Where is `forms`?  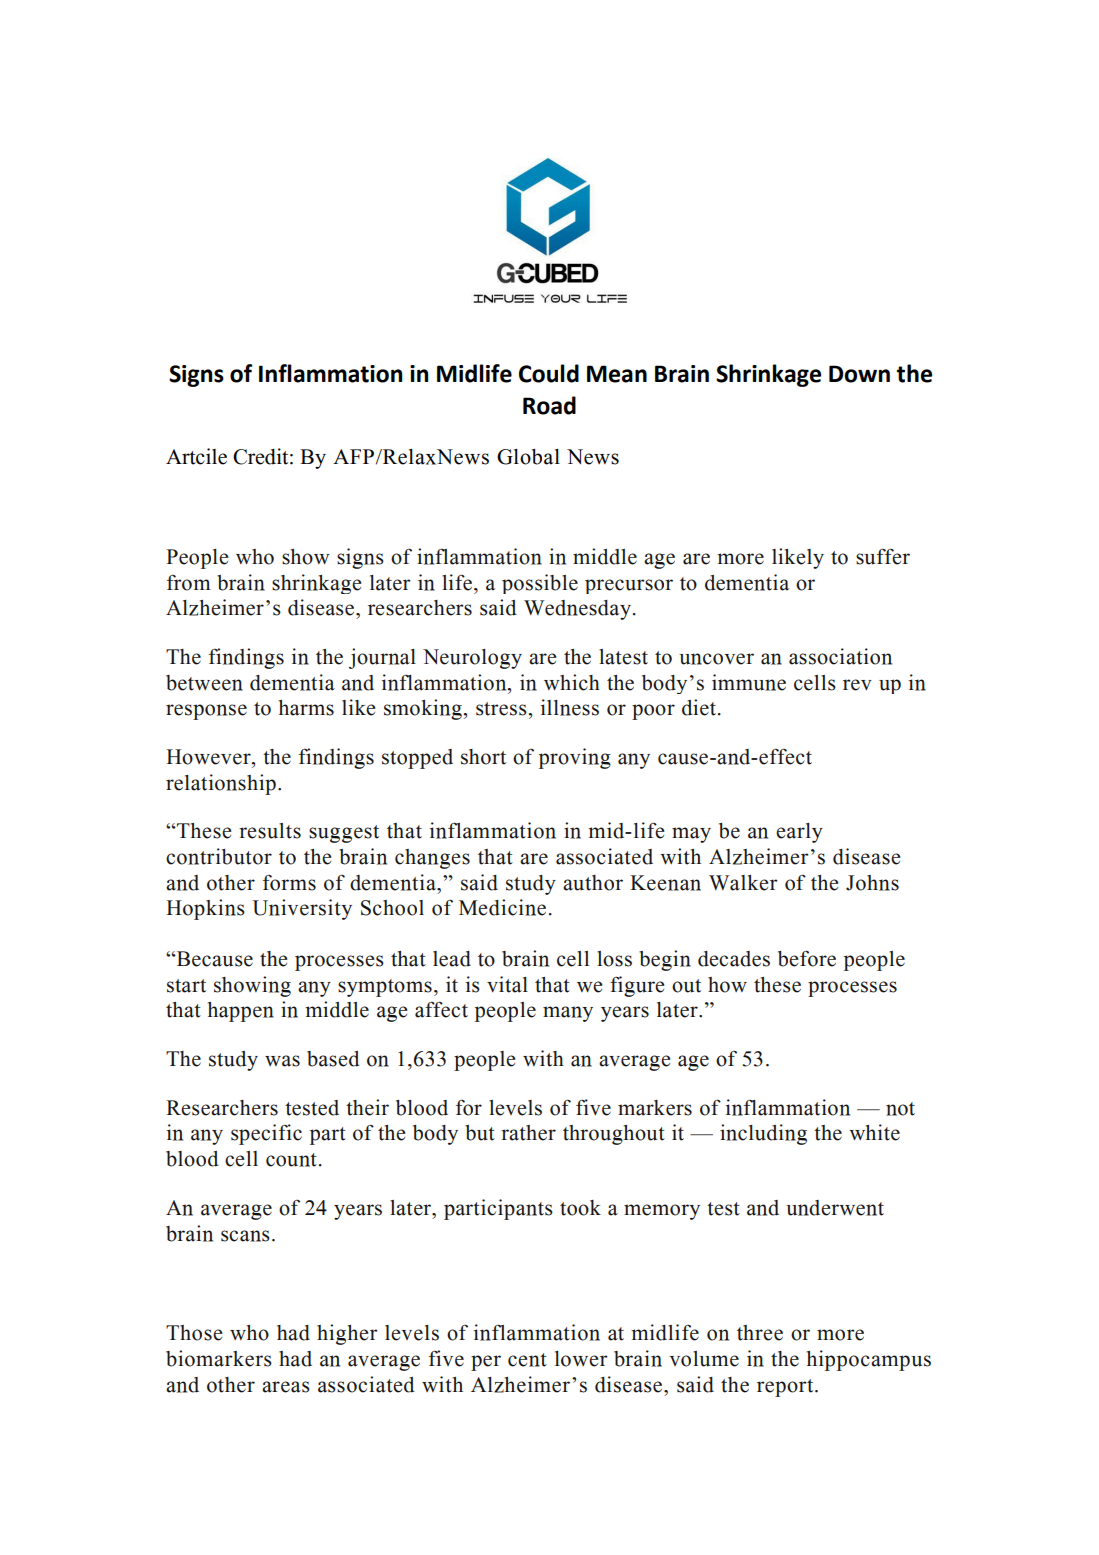
forms is located at coordinates (289, 883).
